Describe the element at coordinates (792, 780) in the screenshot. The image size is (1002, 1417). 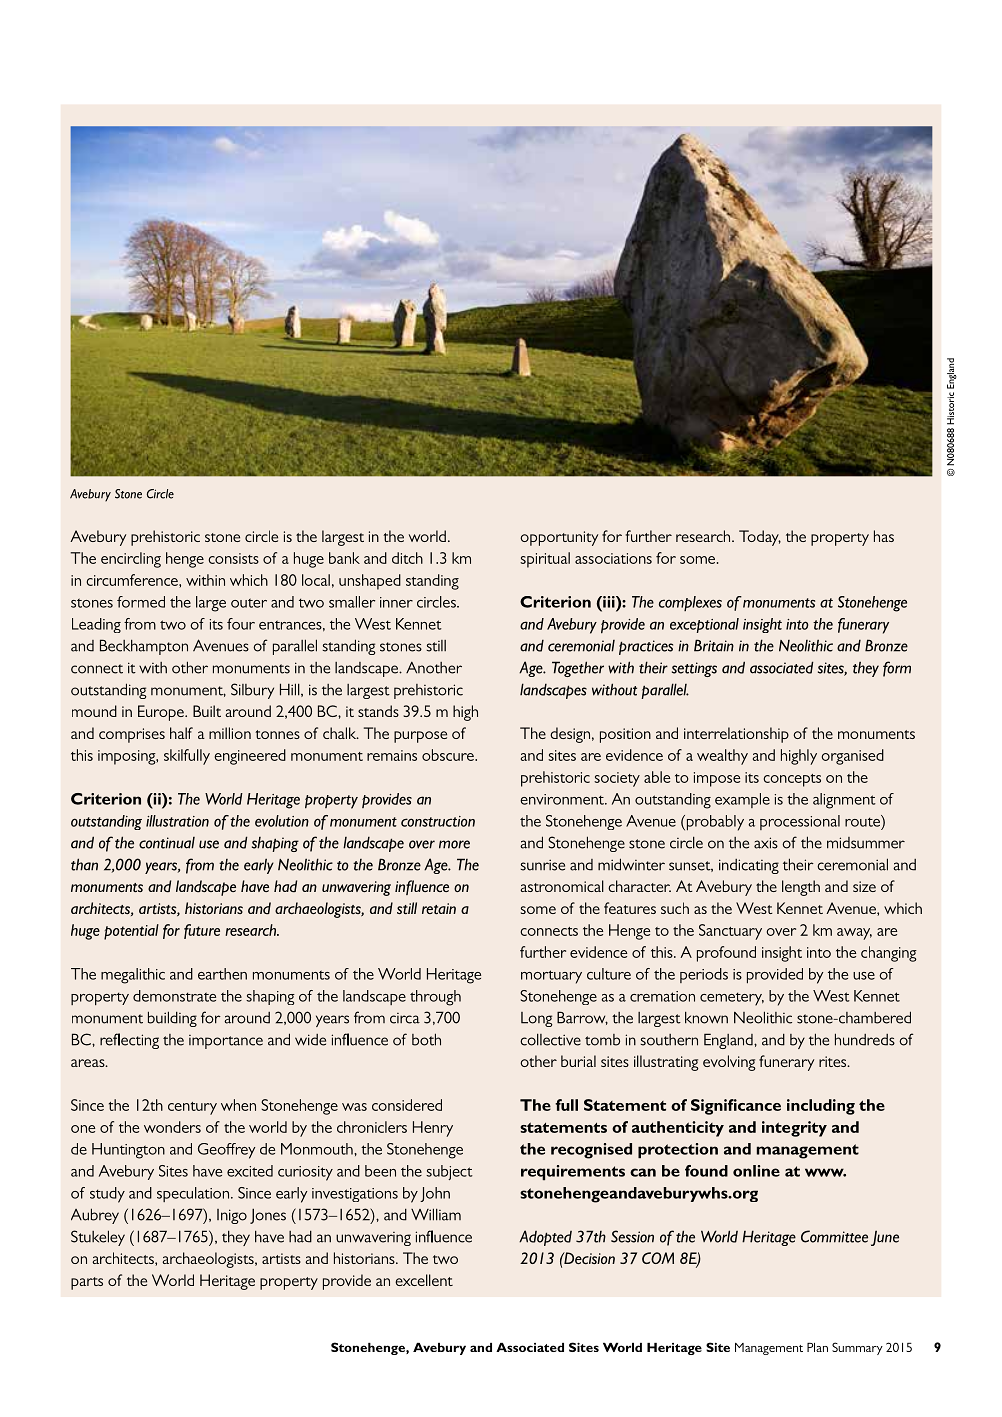
I see `concepts` at that location.
